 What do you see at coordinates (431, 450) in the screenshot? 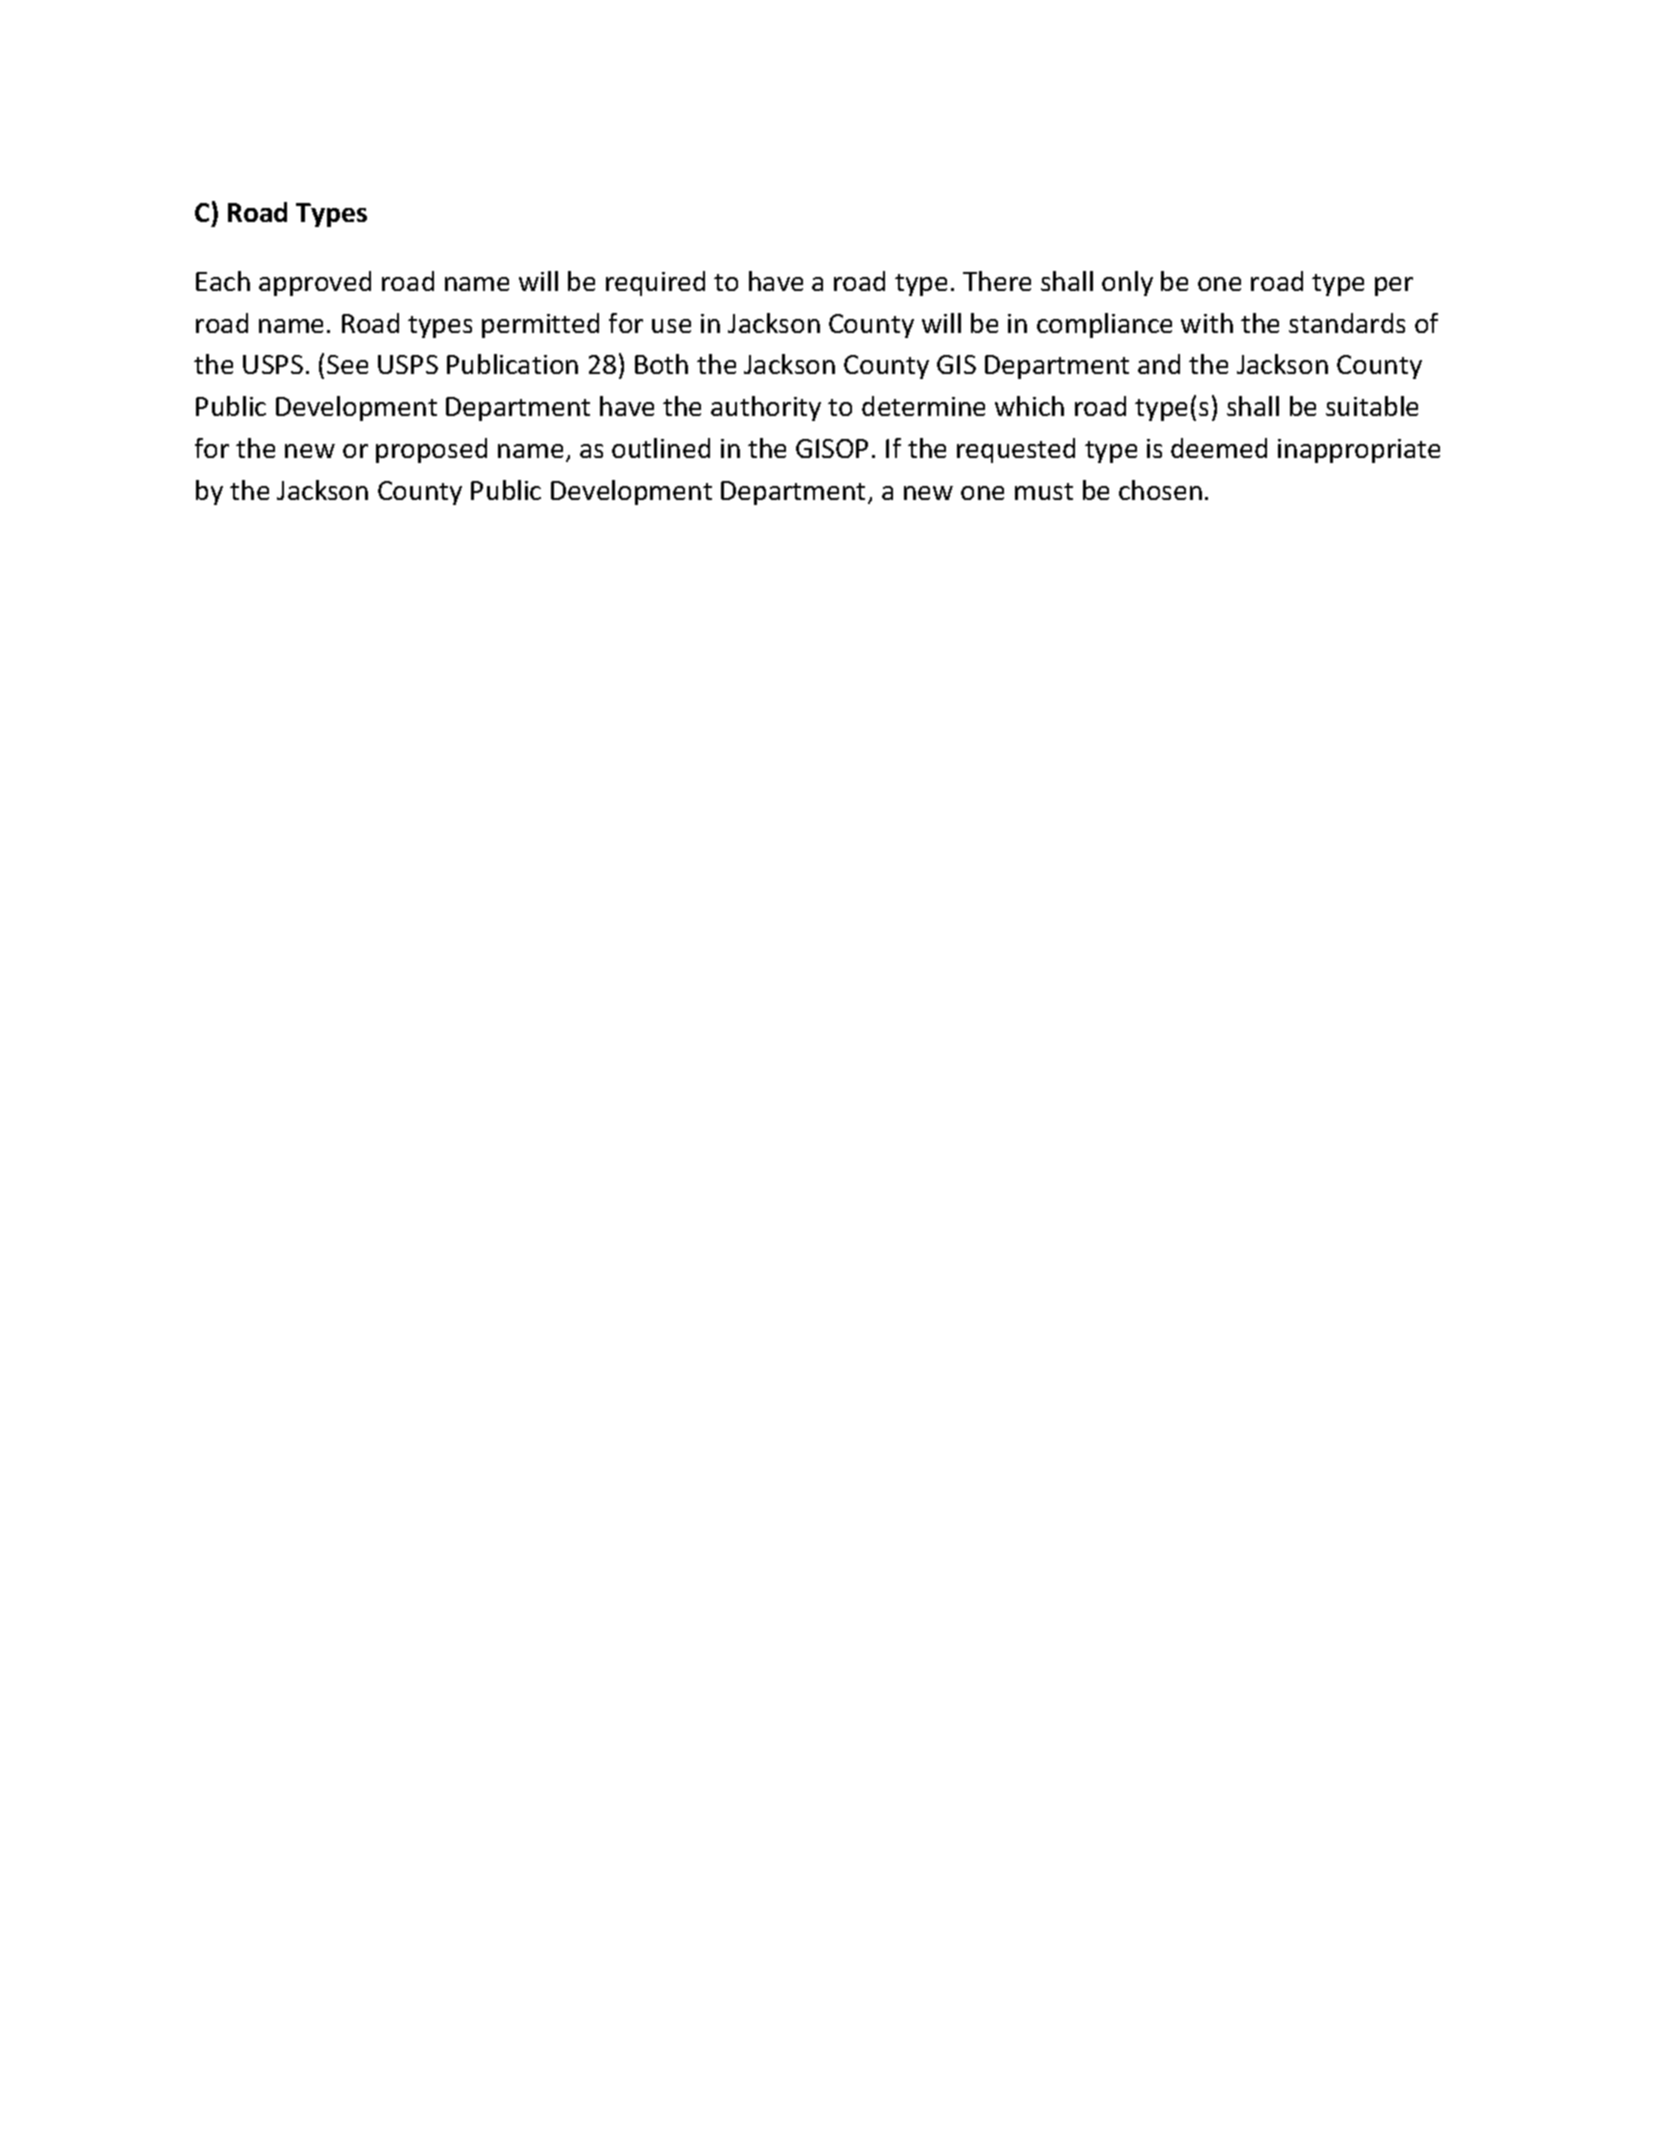
I see `proposed` at bounding box center [431, 450].
